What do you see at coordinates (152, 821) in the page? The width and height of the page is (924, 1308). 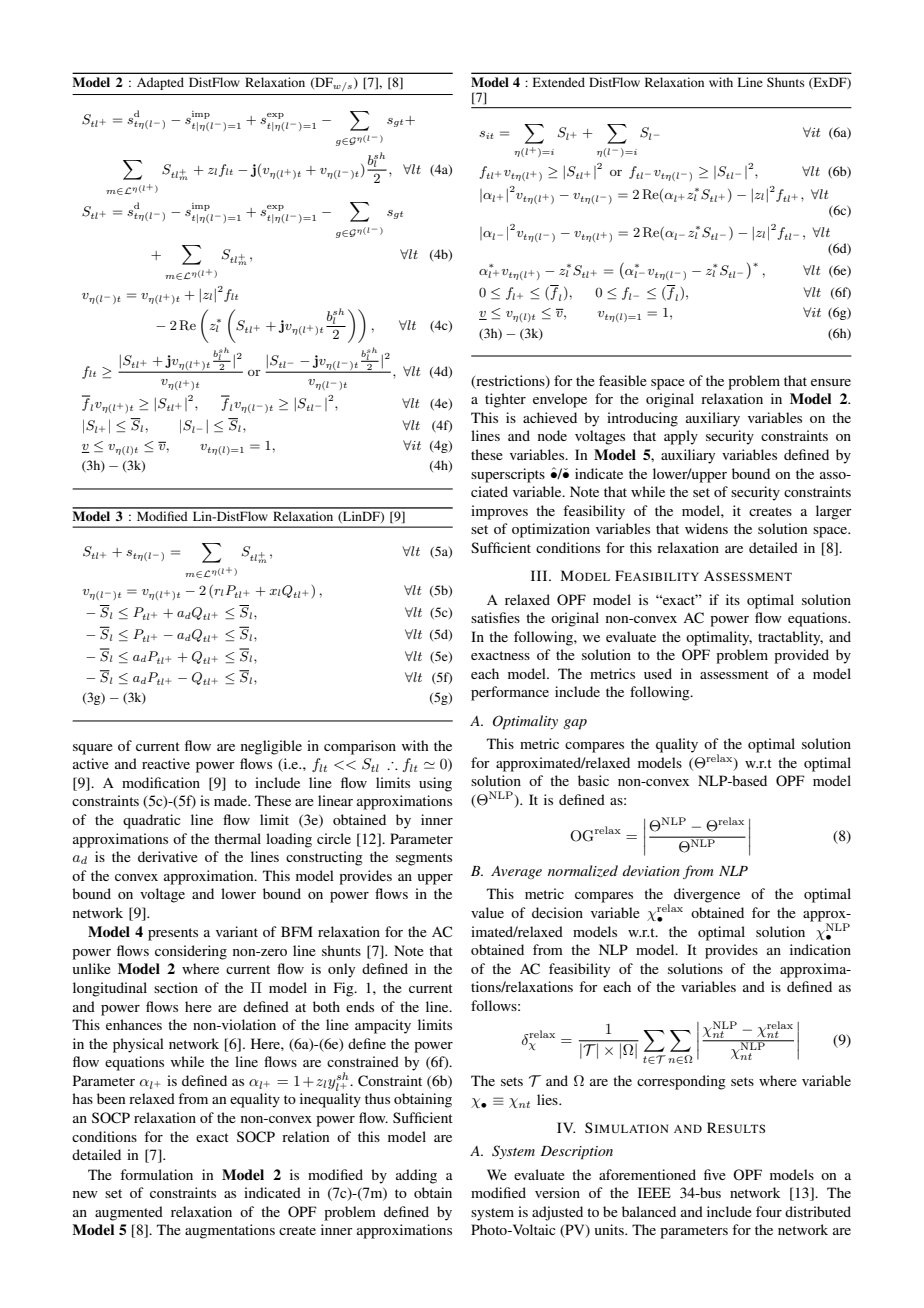 I see `quadratic` at bounding box center [152, 821].
